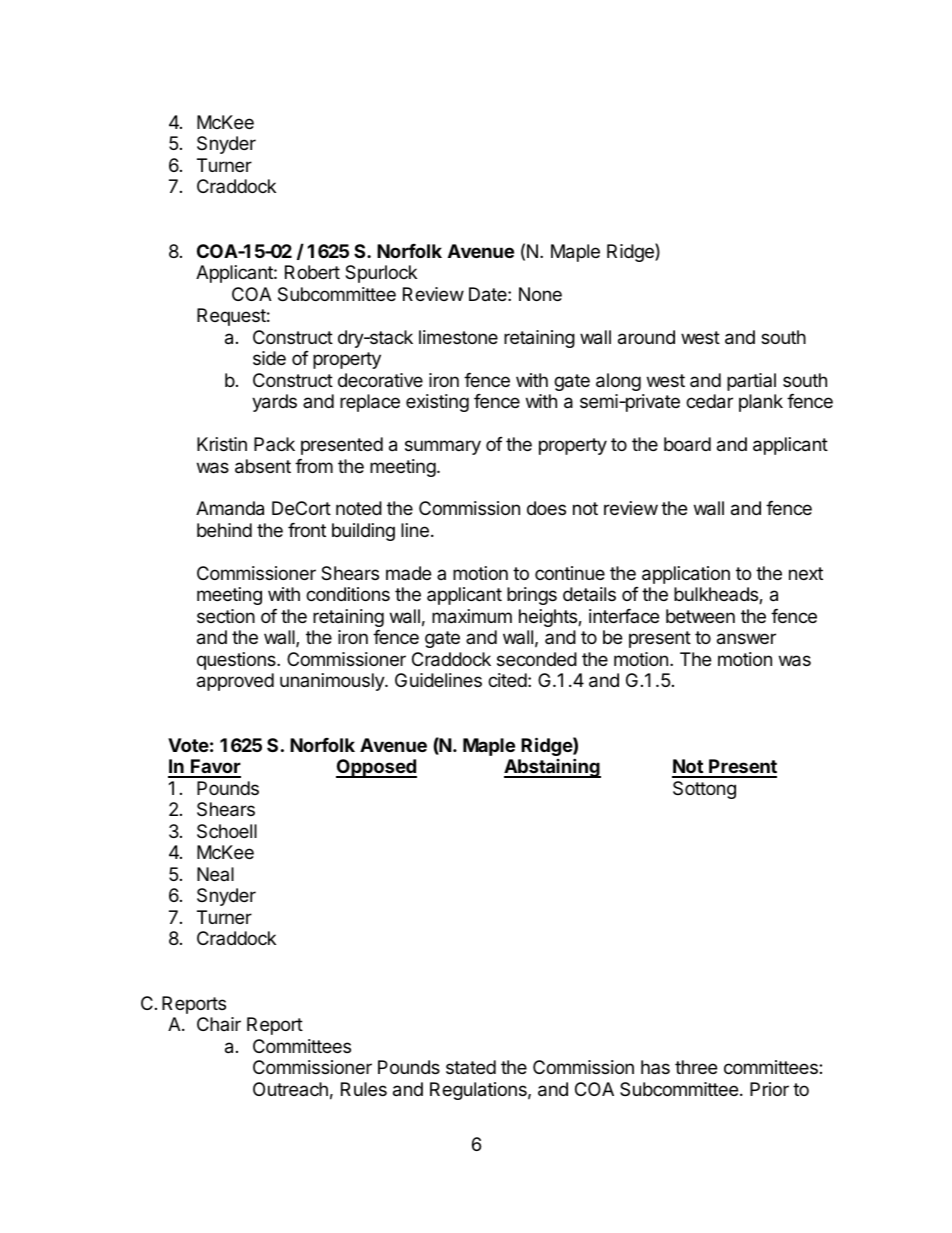 The height and width of the page is (1233, 952). What do you see at coordinates (215, 874) in the page?
I see `Neal` at bounding box center [215, 874].
